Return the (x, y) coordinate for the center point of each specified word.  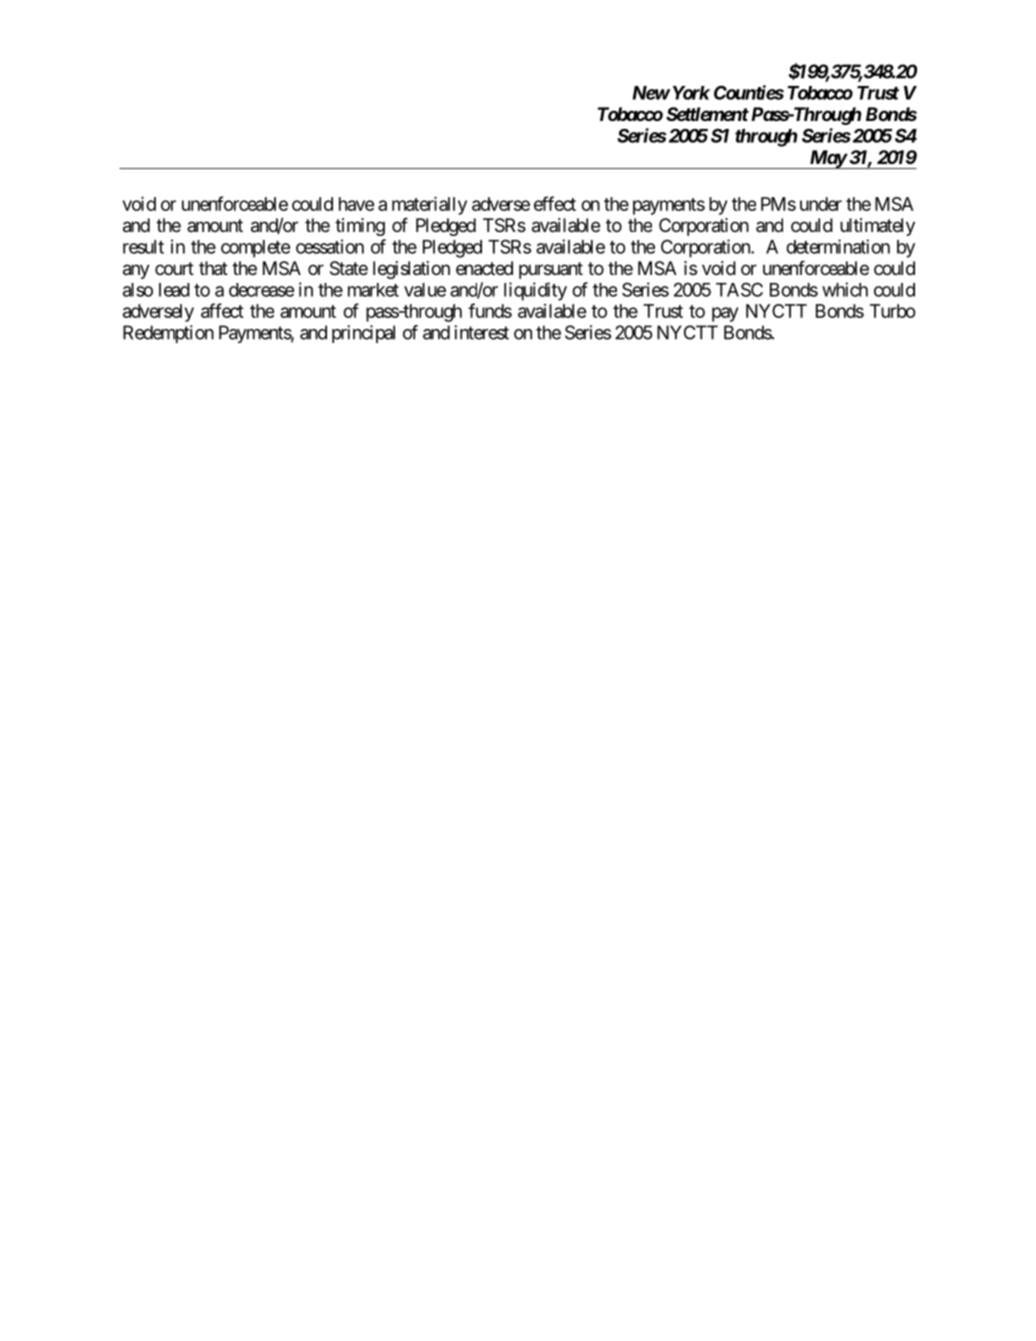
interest (481, 332)
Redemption (168, 334)
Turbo (893, 311)
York (691, 93)
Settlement (707, 114)
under (821, 204)
